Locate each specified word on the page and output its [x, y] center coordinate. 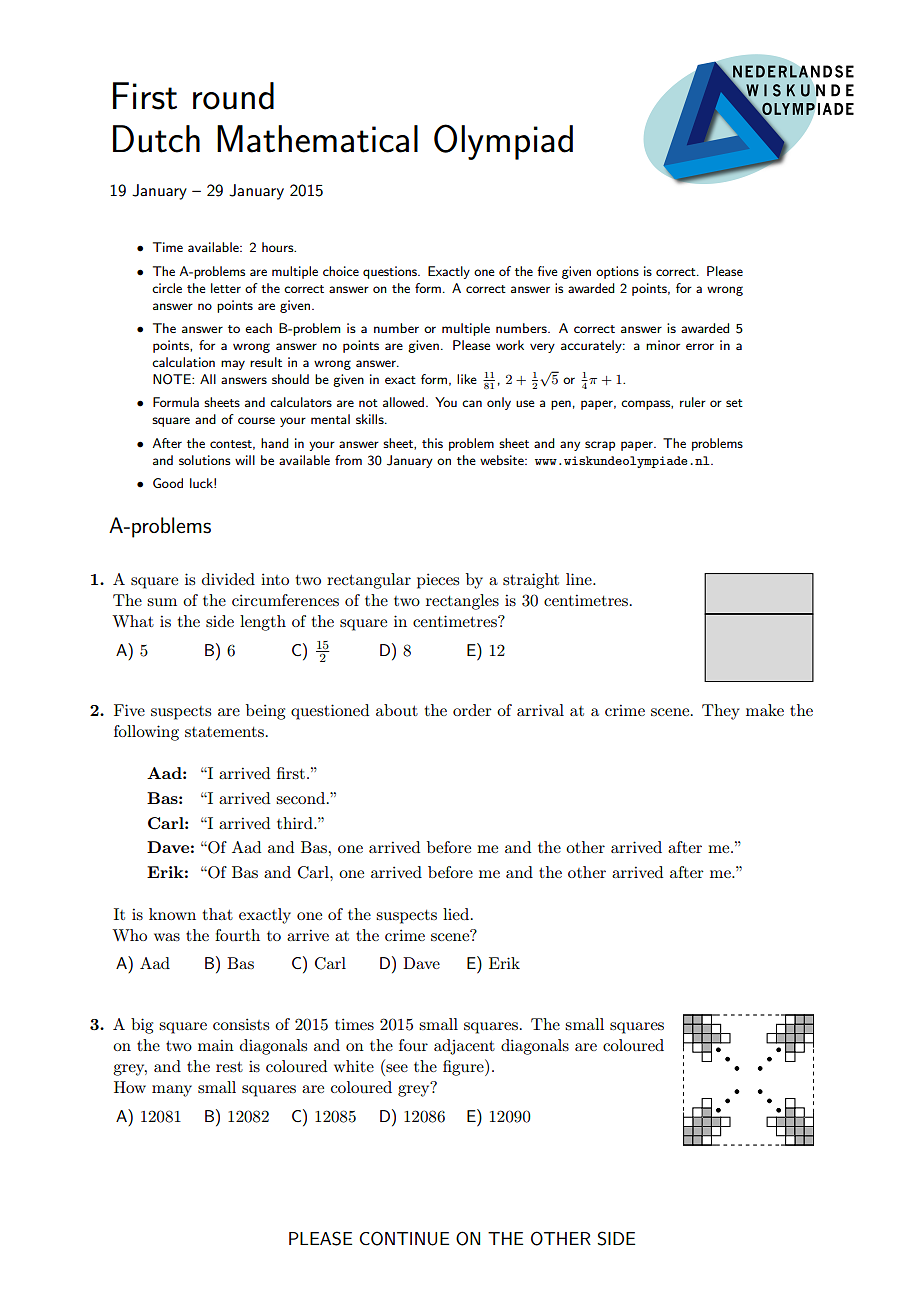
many [172, 1091]
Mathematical [317, 139]
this [432, 443]
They [721, 712]
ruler [693, 402]
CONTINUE [404, 1238]
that [218, 914]
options [617, 272]
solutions [205, 460]
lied [456, 914]
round [233, 96]
